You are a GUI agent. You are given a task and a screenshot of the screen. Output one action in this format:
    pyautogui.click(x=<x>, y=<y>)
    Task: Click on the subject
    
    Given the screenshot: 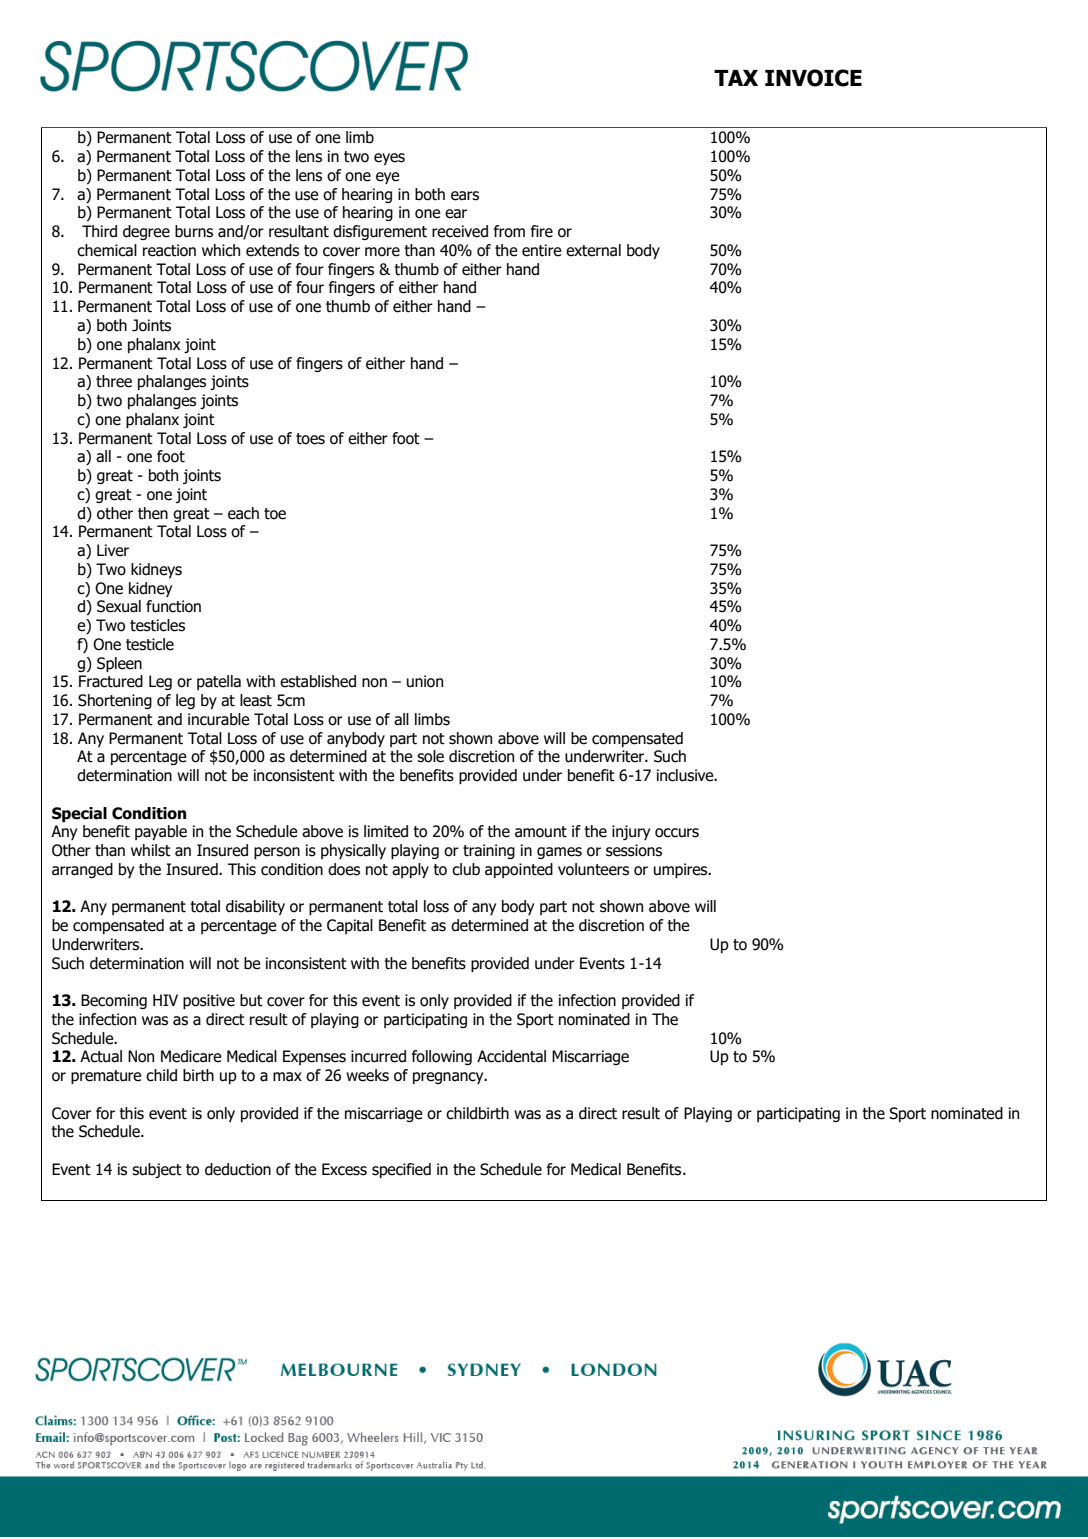 What is the action you would take?
    pyautogui.click(x=157, y=1170)
